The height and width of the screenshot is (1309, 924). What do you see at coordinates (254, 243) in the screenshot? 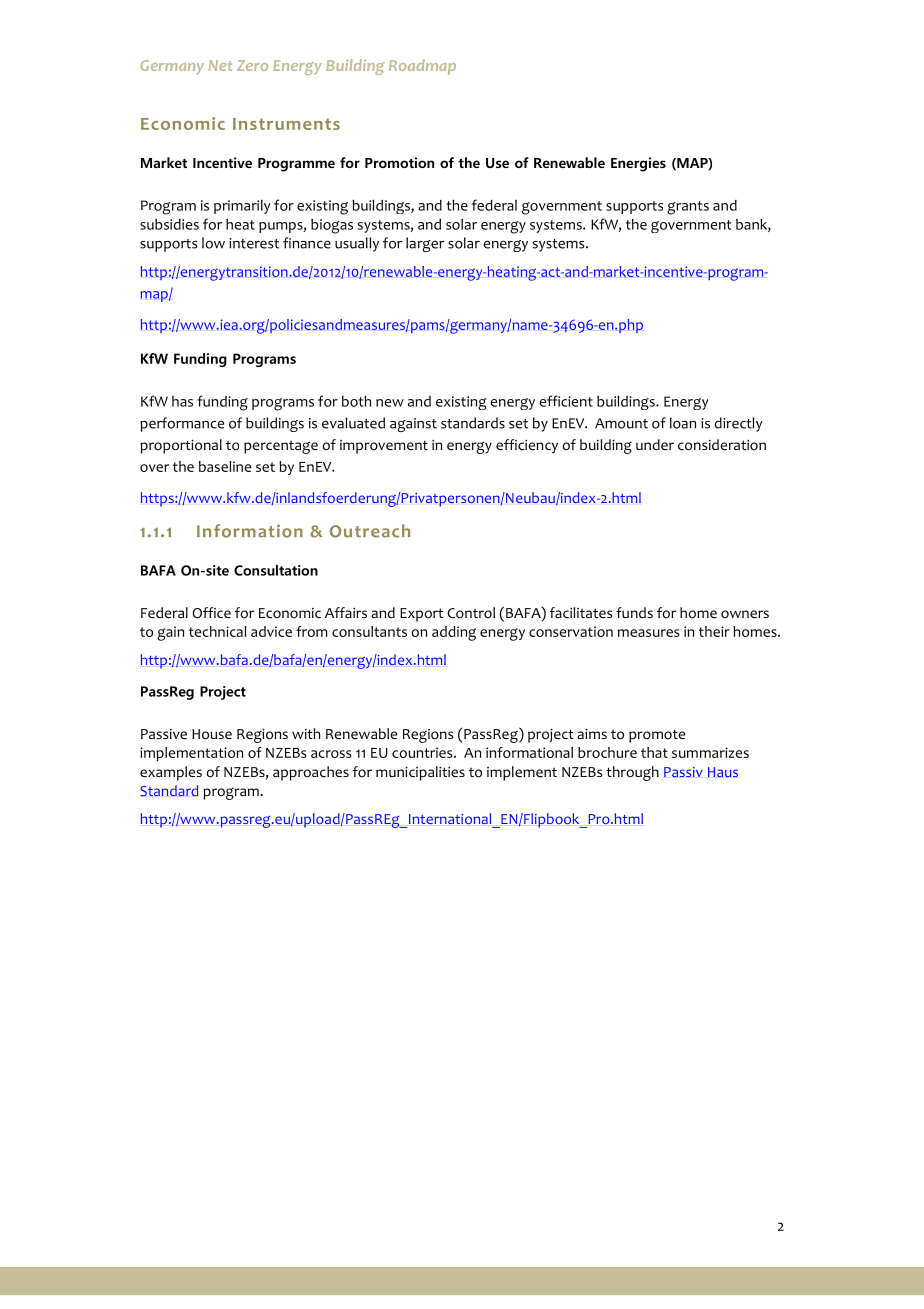
I see `interest` at bounding box center [254, 243].
